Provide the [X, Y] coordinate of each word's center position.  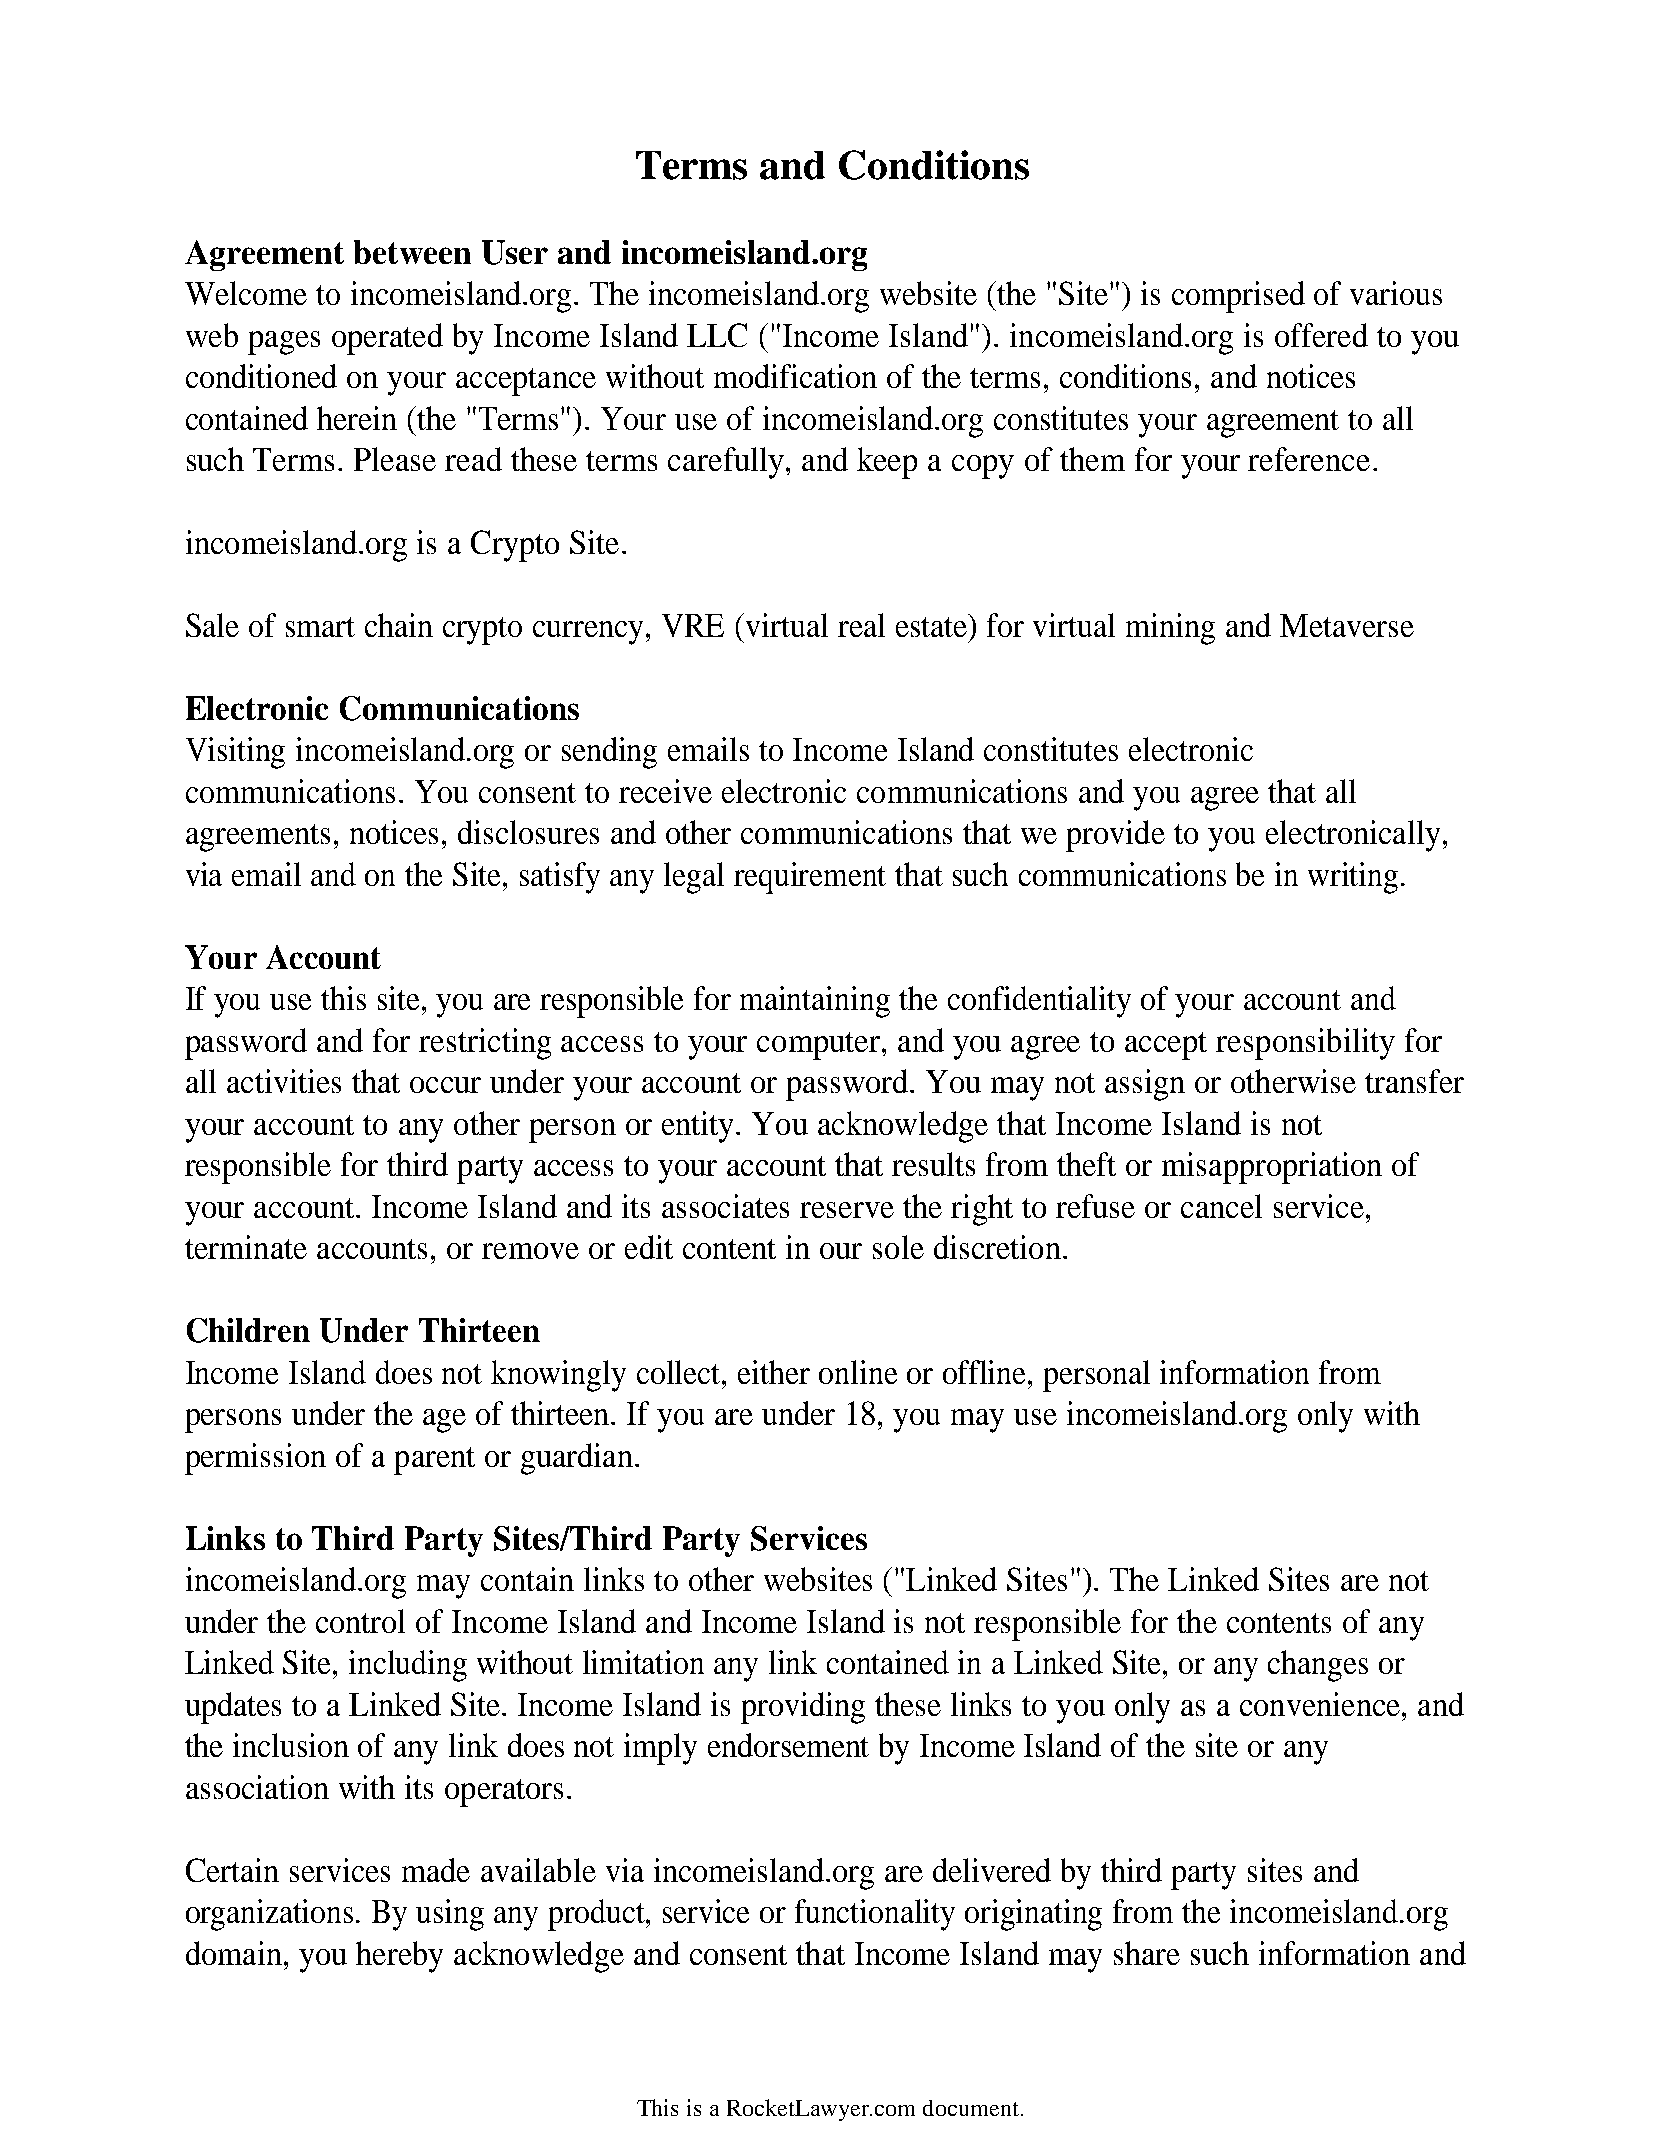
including [408, 1666]
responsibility [1305, 1044]
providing [803, 1708]
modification [795, 376]
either [774, 1372]
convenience [1320, 1704]
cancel [1221, 1206]
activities [284, 1081]
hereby [399, 1957]
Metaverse [1347, 625]
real [861, 625]
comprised [1238, 297]
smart [320, 627]
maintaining [815, 1002]
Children [248, 1330]
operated [387, 339]
